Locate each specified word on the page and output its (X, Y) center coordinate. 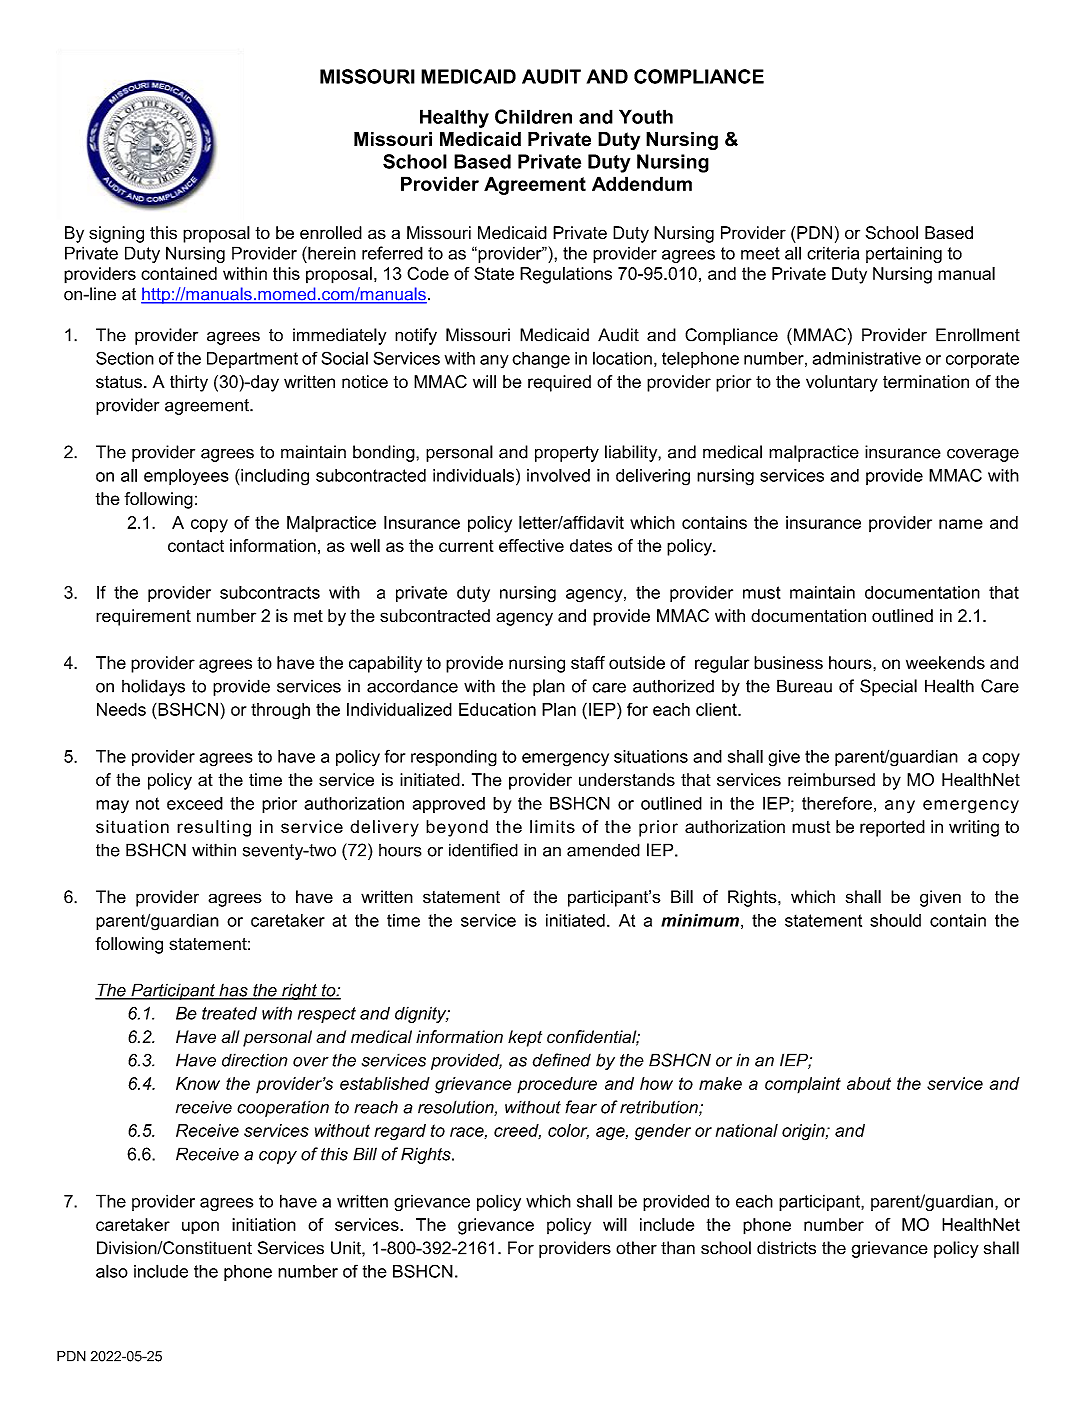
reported (892, 828)
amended (603, 850)
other (636, 1248)
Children (533, 116)
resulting (214, 828)
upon (200, 1228)
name (961, 524)
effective (531, 545)
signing (116, 234)
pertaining (904, 254)
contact (196, 546)
